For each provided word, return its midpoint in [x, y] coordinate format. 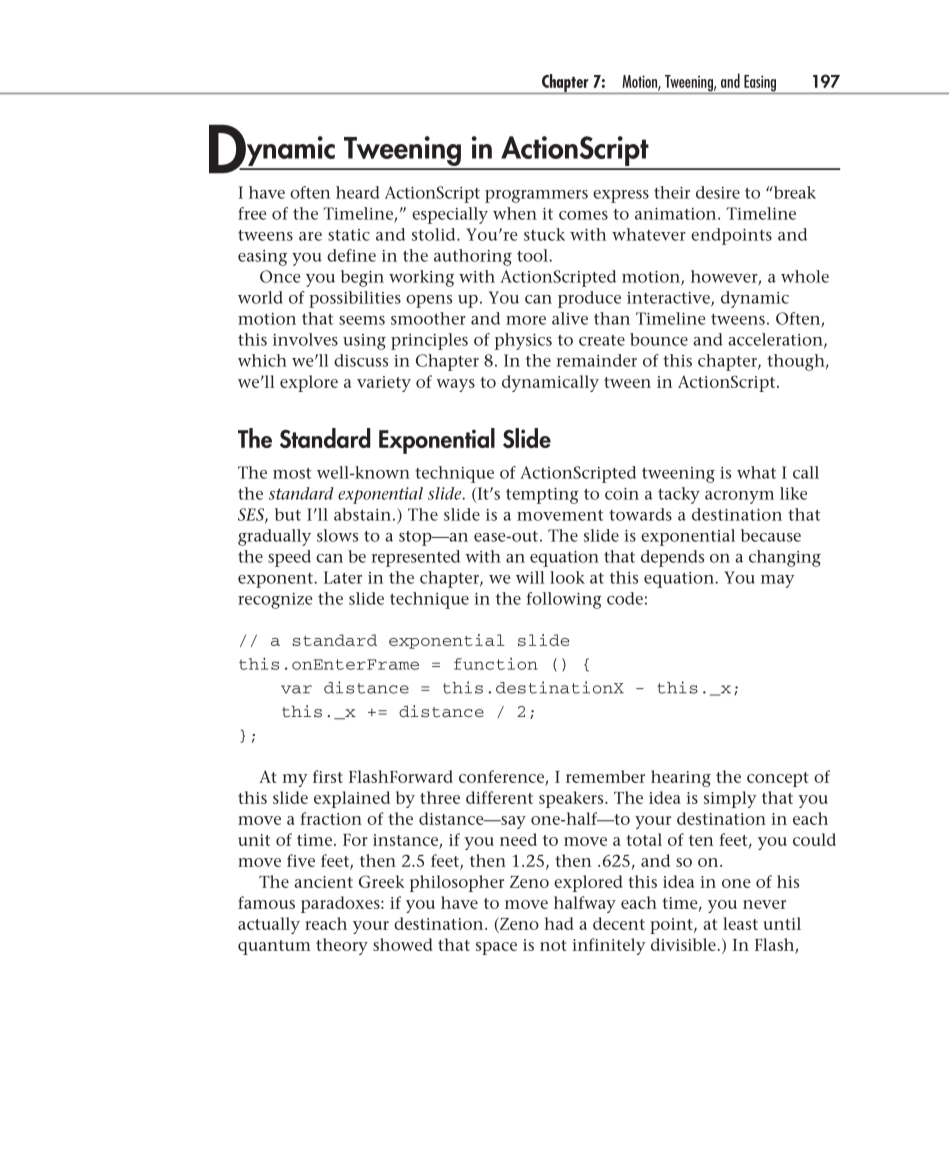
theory [342, 946]
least [740, 923]
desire [718, 192]
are [310, 236]
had [558, 923]
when [515, 213]
